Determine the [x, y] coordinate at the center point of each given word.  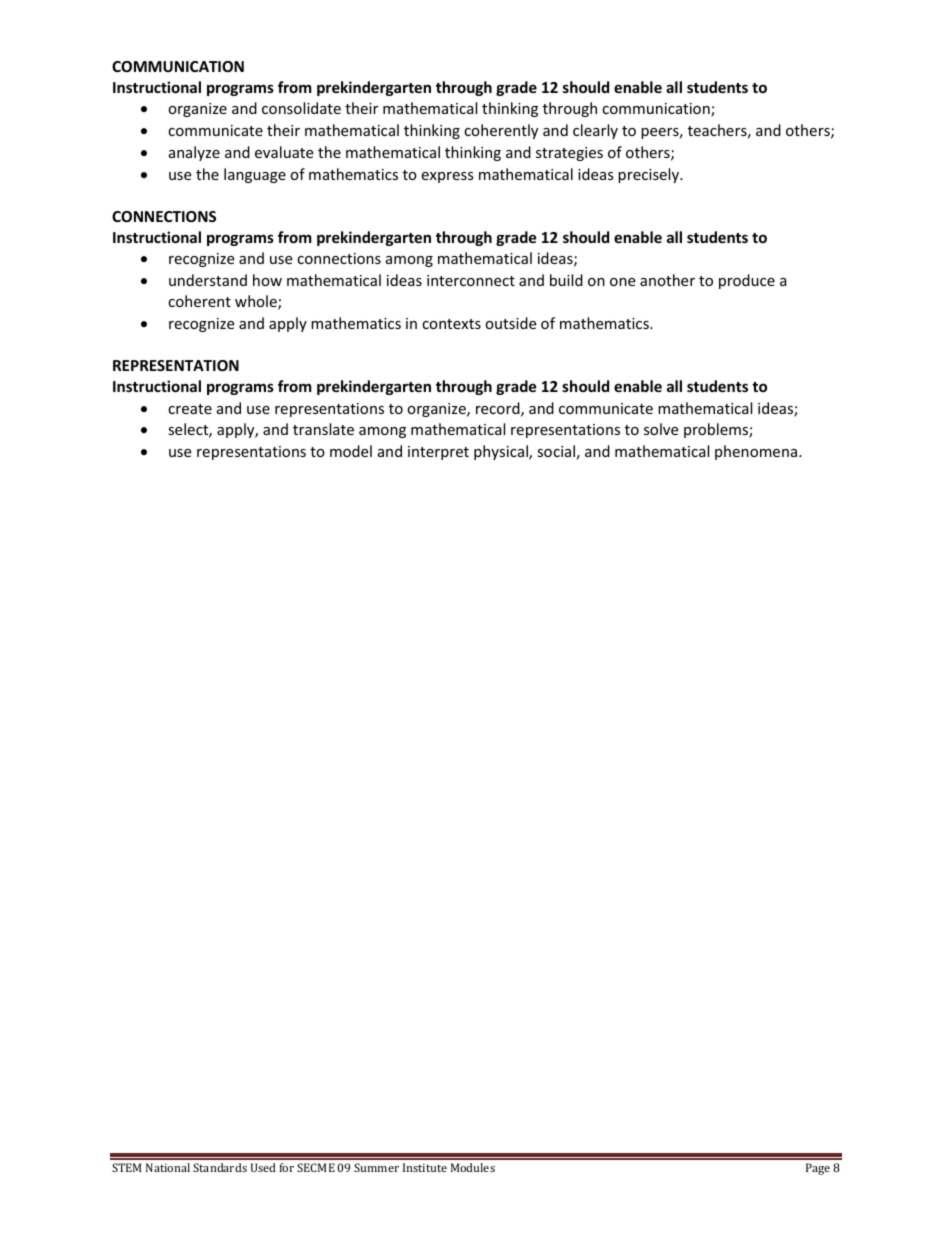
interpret [438, 453]
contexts [451, 324]
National [168, 1167]
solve [661, 429]
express [447, 177]
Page [818, 1169]
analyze [194, 153]
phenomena [756, 452]
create [190, 409]
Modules [473, 1167]
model [351, 451]
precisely [649, 175]
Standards [220, 1167]
